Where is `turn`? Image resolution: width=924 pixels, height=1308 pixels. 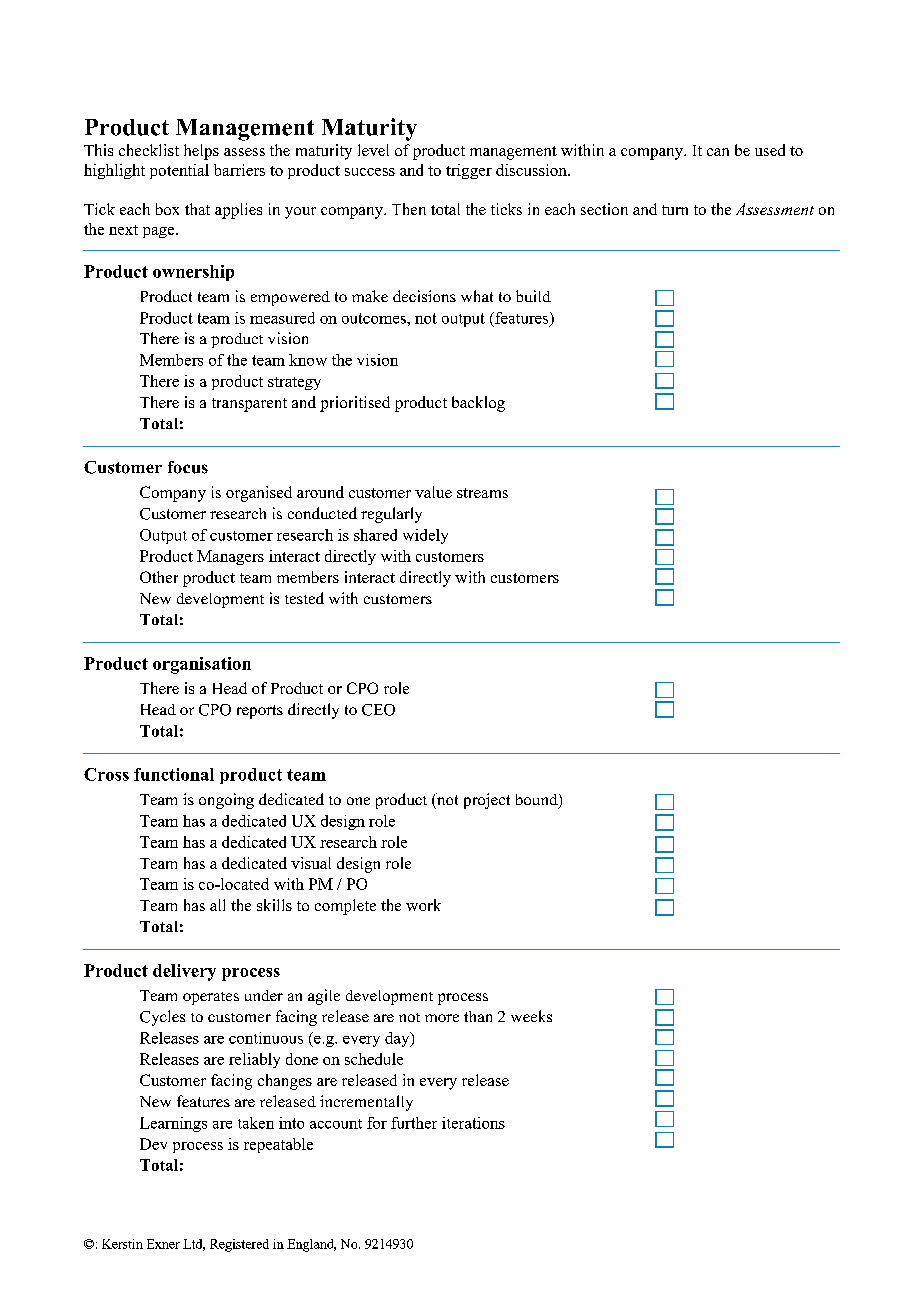 turn is located at coordinates (675, 210).
